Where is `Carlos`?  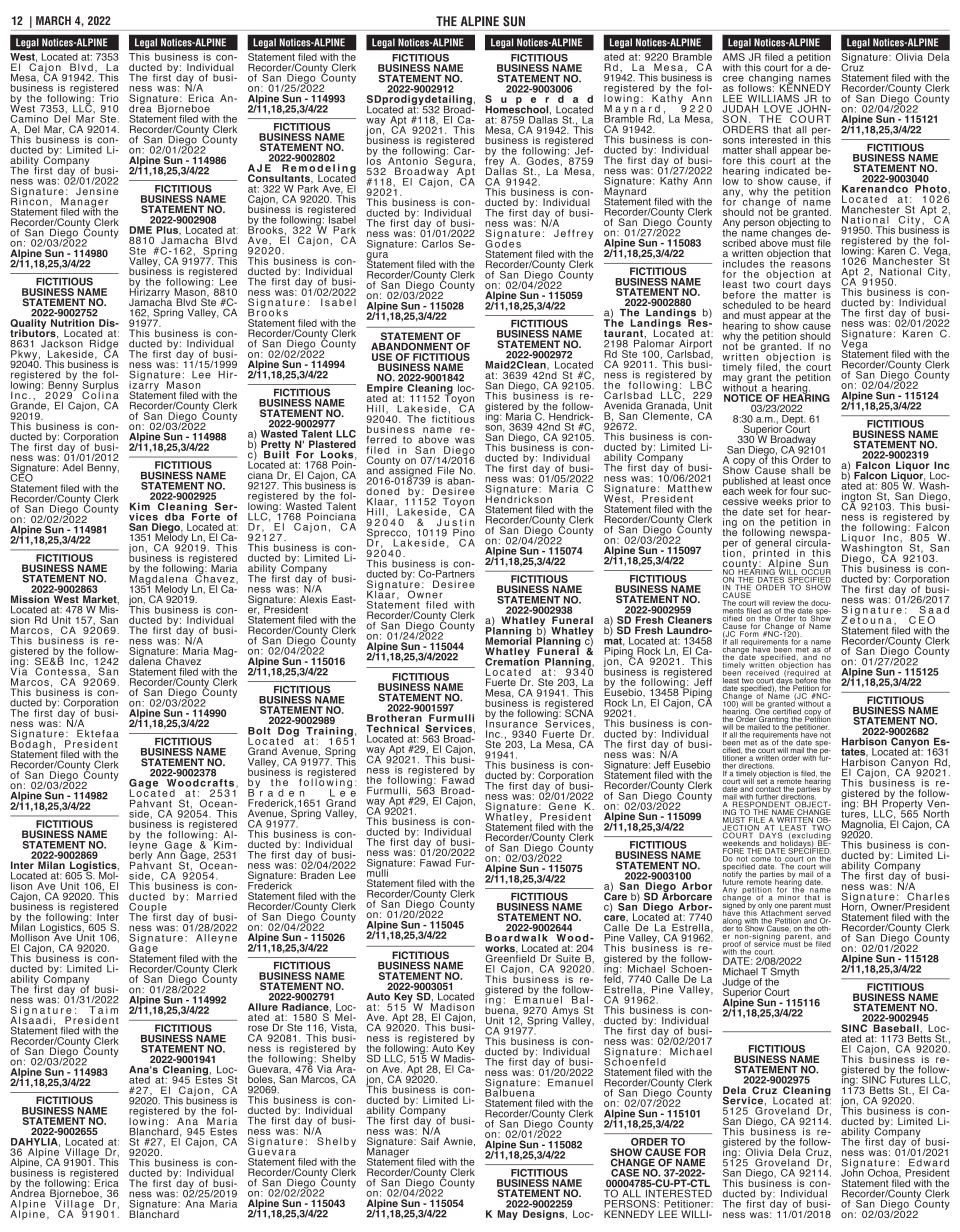
Carlos is located at coordinates (437, 244).
